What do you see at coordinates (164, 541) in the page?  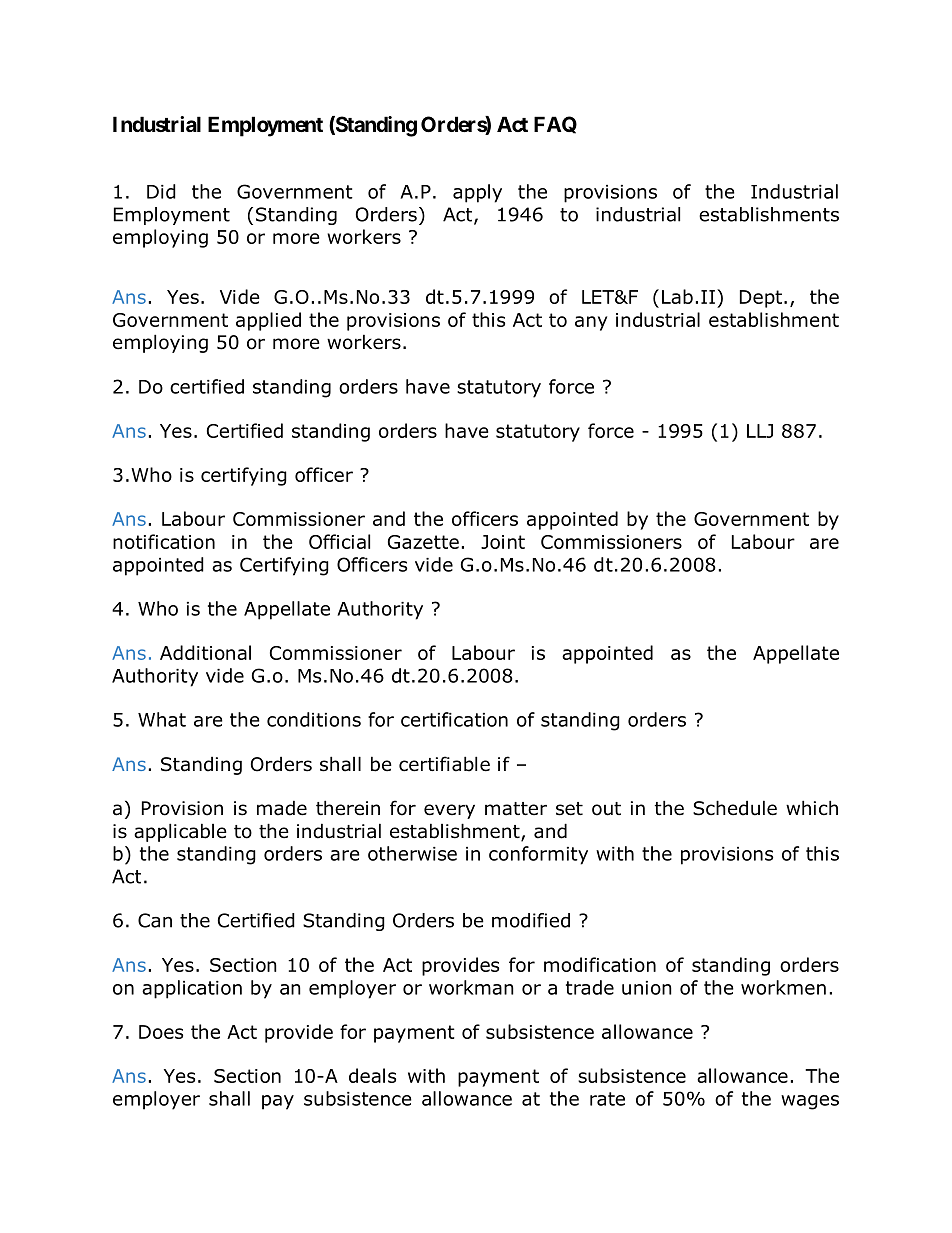 I see `notification` at bounding box center [164, 541].
